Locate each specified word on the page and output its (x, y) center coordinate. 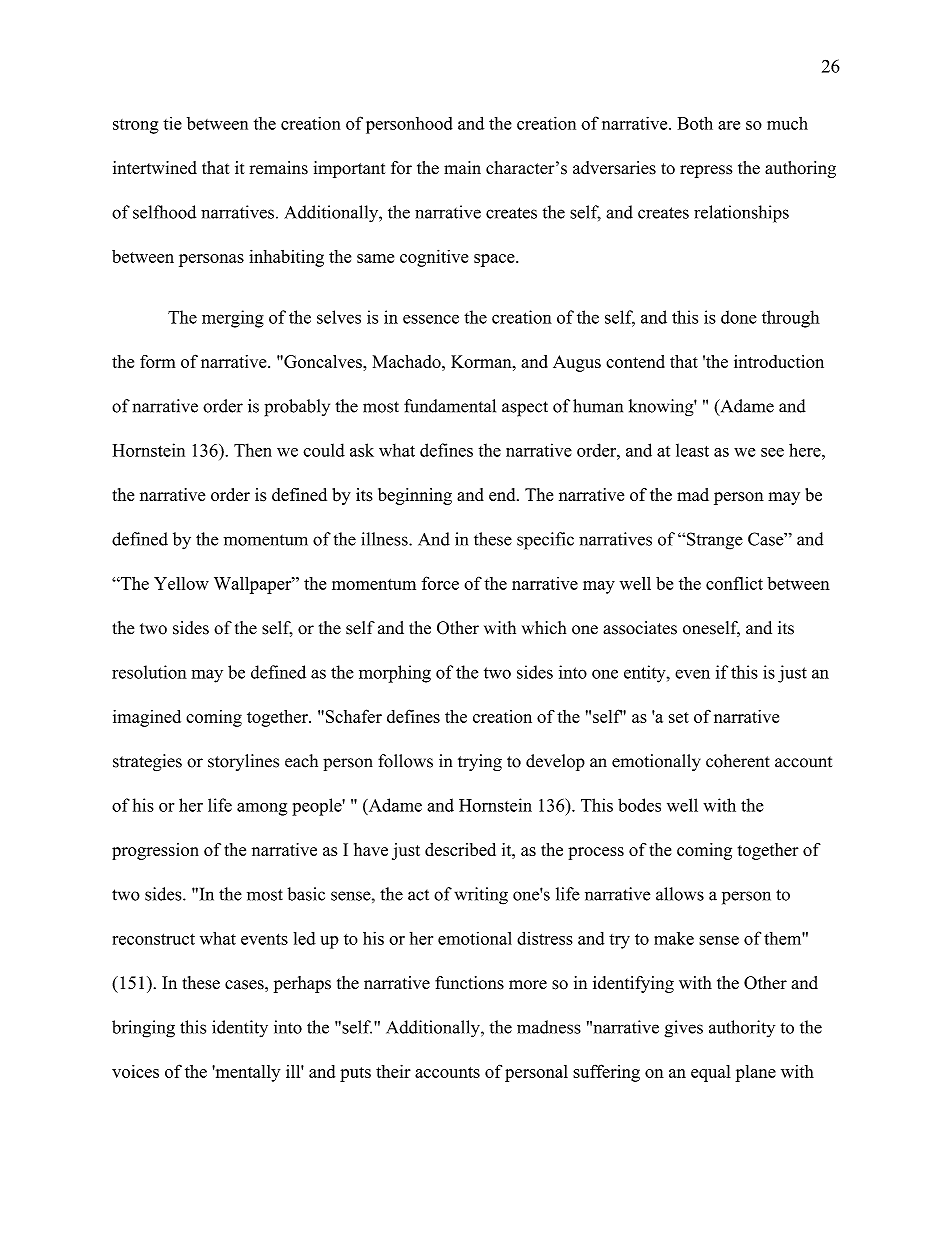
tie (172, 123)
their (393, 1071)
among (262, 809)
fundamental (450, 406)
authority (742, 1029)
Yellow (181, 583)
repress (706, 171)
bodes (639, 805)
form (157, 361)
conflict (734, 583)
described (460, 849)
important (349, 169)
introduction (779, 361)
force (440, 583)
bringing (143, 1029)
